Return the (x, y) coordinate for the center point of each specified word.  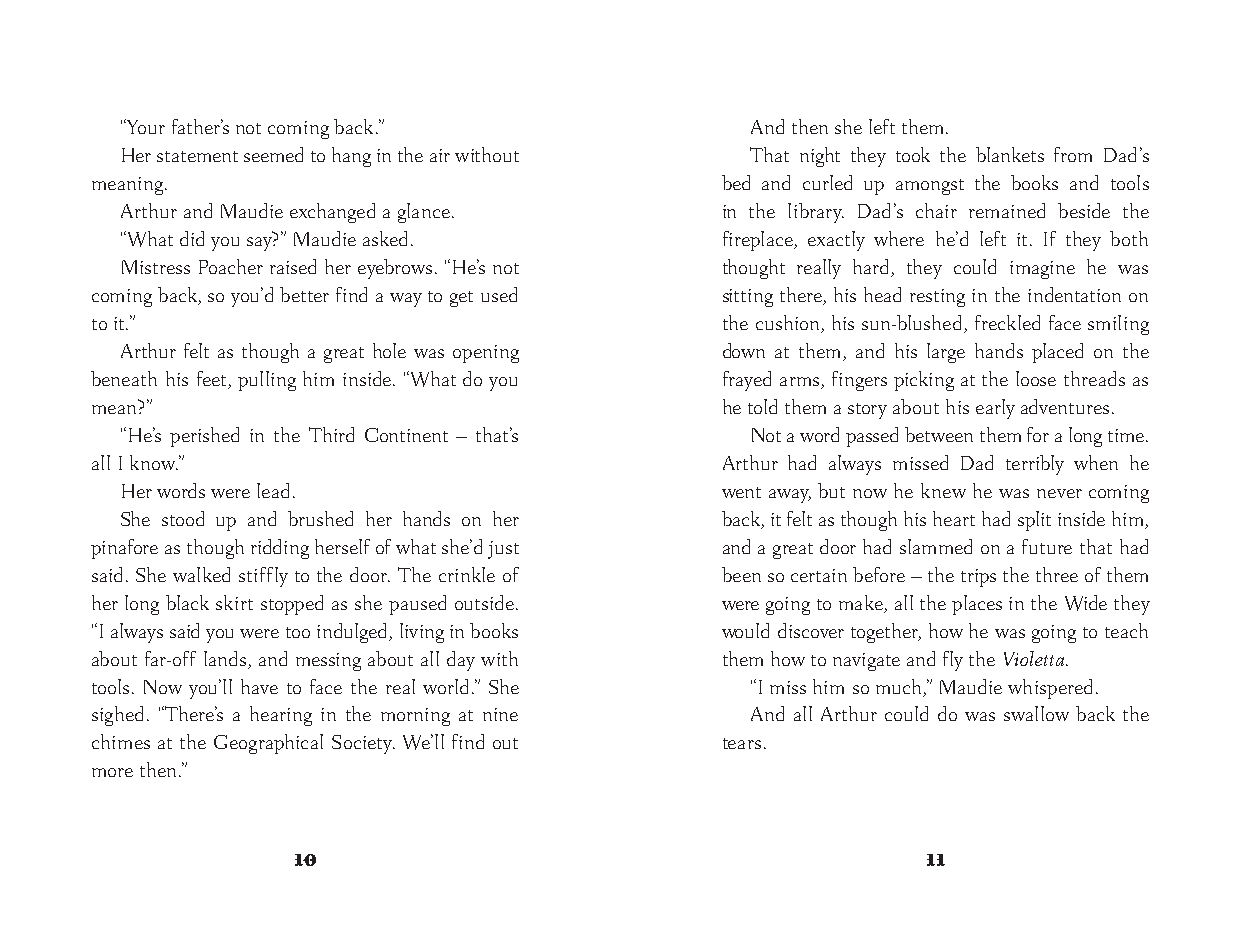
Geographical (268, 744)
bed (736, 182)
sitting (748, 298)
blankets (1010, 154)
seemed (273, 154)
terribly (1035, 465)
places (977, 605)
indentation (1074, 294)
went (741, 492)
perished (204, 437)
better (304, 294)
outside (484, 602)
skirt (234, 602)
